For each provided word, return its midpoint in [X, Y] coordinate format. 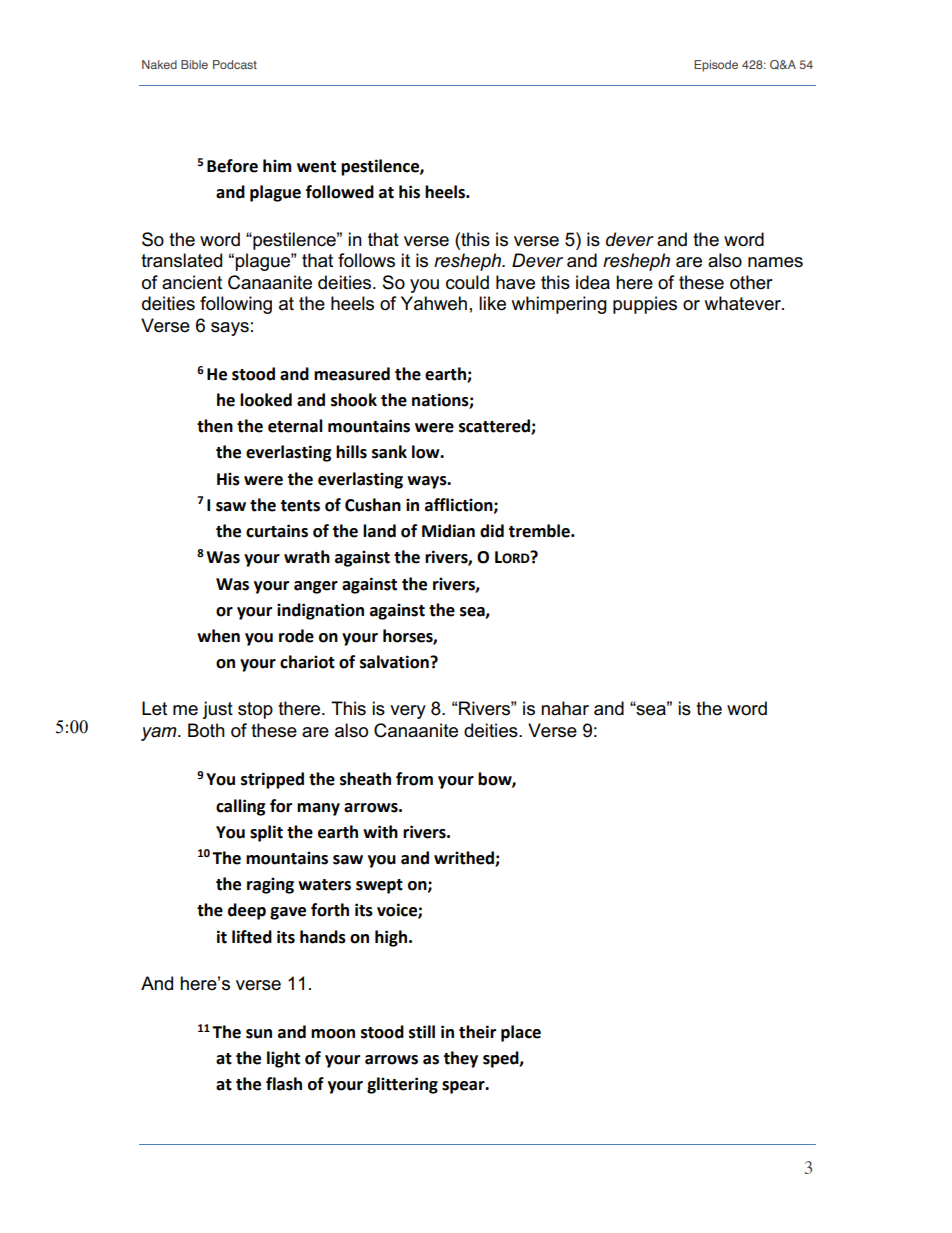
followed [340, 192]
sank [389, 452]
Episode [716, 66]
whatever [744, 303]
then [215, 426]
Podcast [235, 64]
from [414, 779]
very [408, 712]
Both [206, 730]
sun [259, 1034]
